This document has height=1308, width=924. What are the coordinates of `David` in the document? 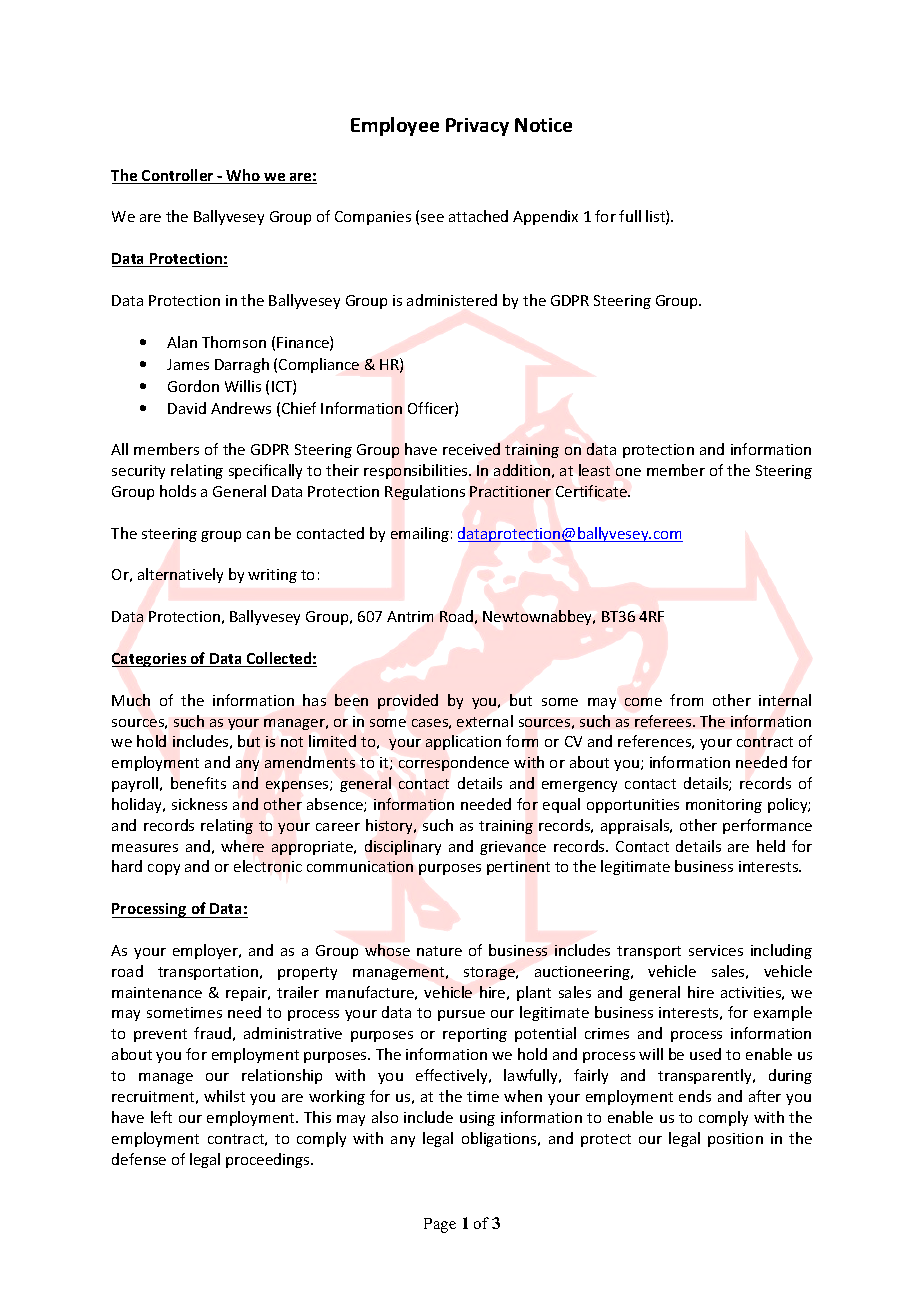 It's located at (187, 408).
